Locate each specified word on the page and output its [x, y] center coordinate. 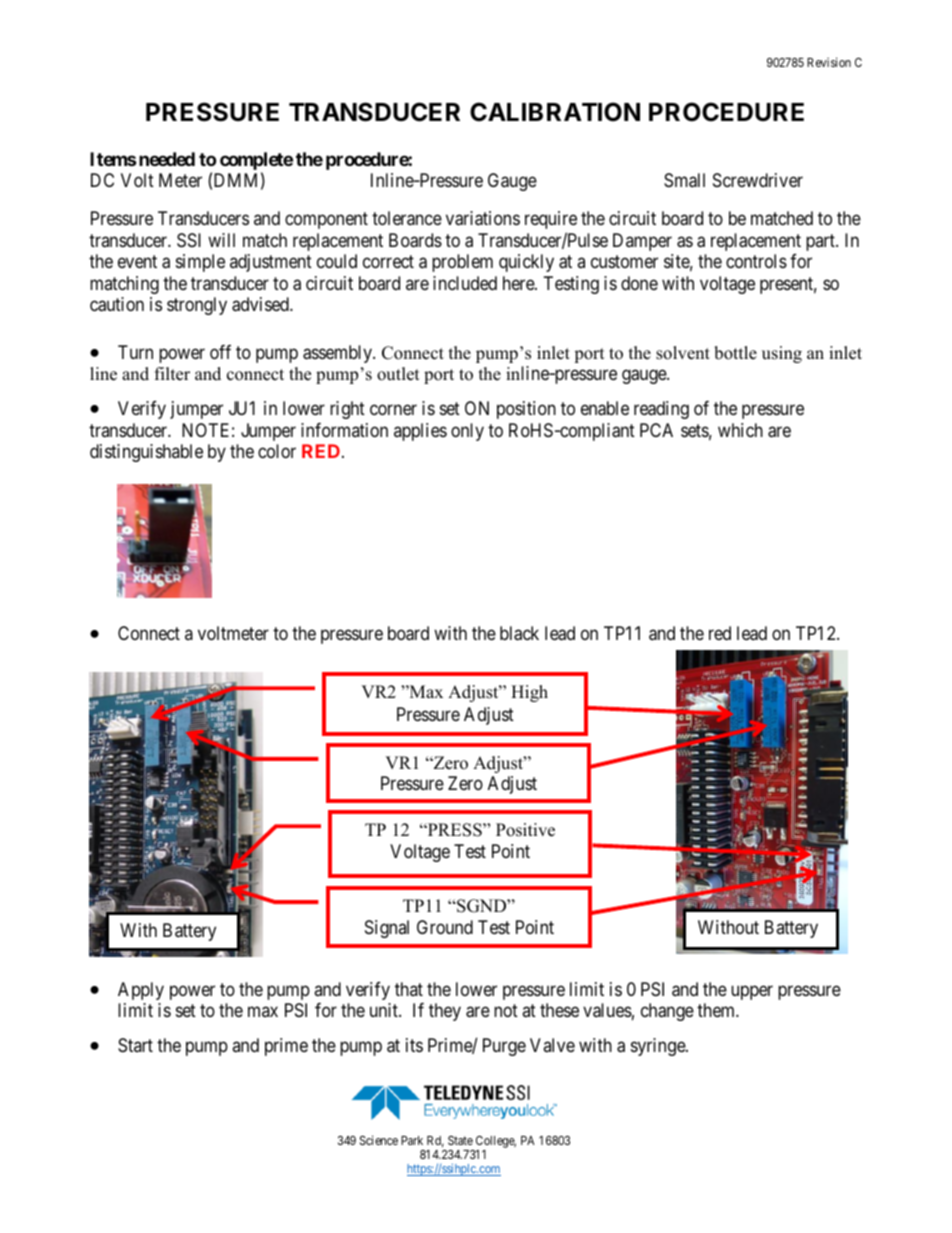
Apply [141, 991]
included [465, 283]
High [529, 693]
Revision [829, 62]
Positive [525, 830]
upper [752, 992]
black [519, 633]
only [467, 432]
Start [135, 1045]
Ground [445, 927]
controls [756, 261]
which [740, 430]
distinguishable [146, 453]
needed [167, 159]
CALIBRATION [555, 112]
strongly [197, 306]
